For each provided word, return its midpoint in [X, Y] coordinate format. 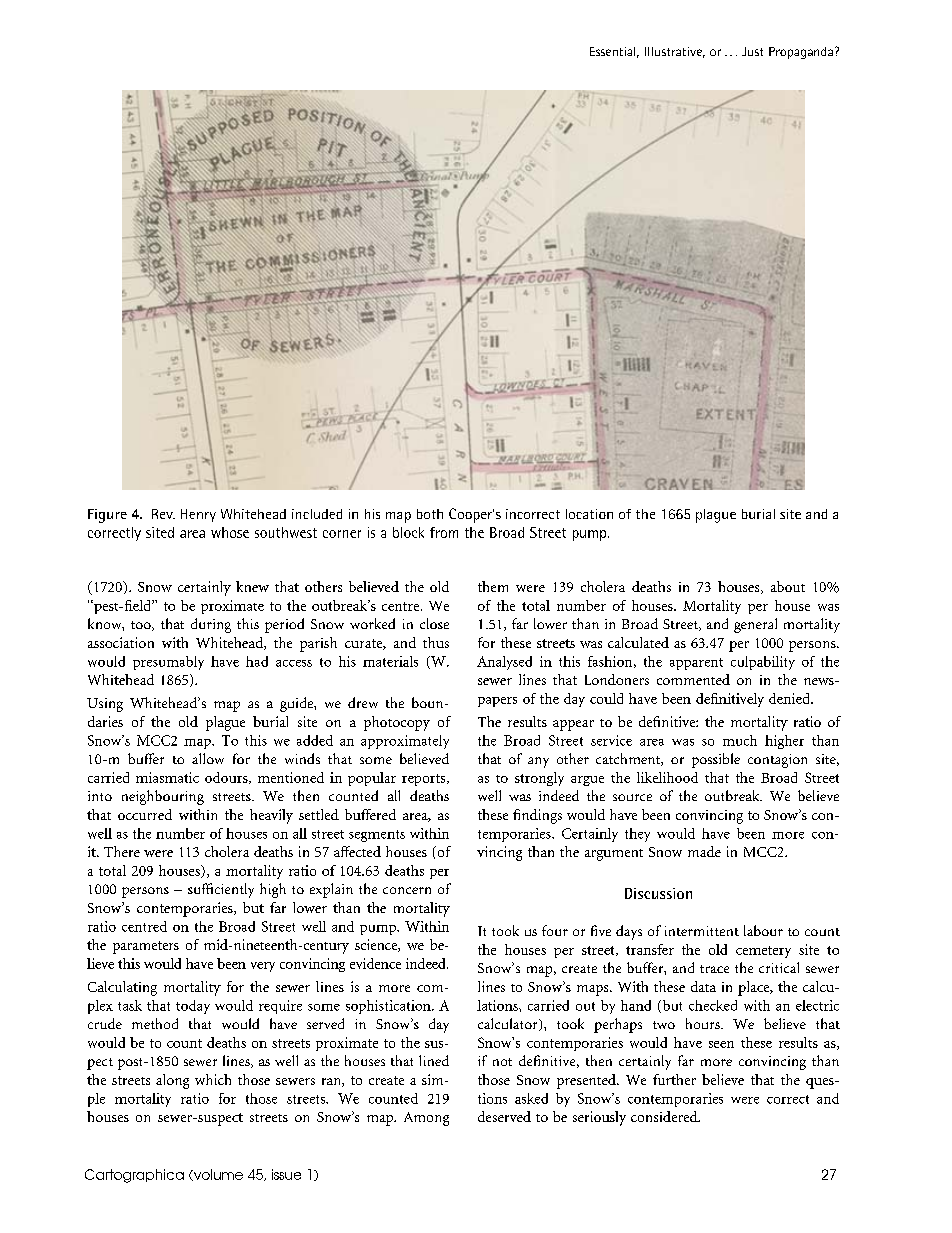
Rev [163, 514]
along [172, 1081]
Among [426, 1119]
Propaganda [801, 53]
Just [752, 51]
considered [665, 1116]
